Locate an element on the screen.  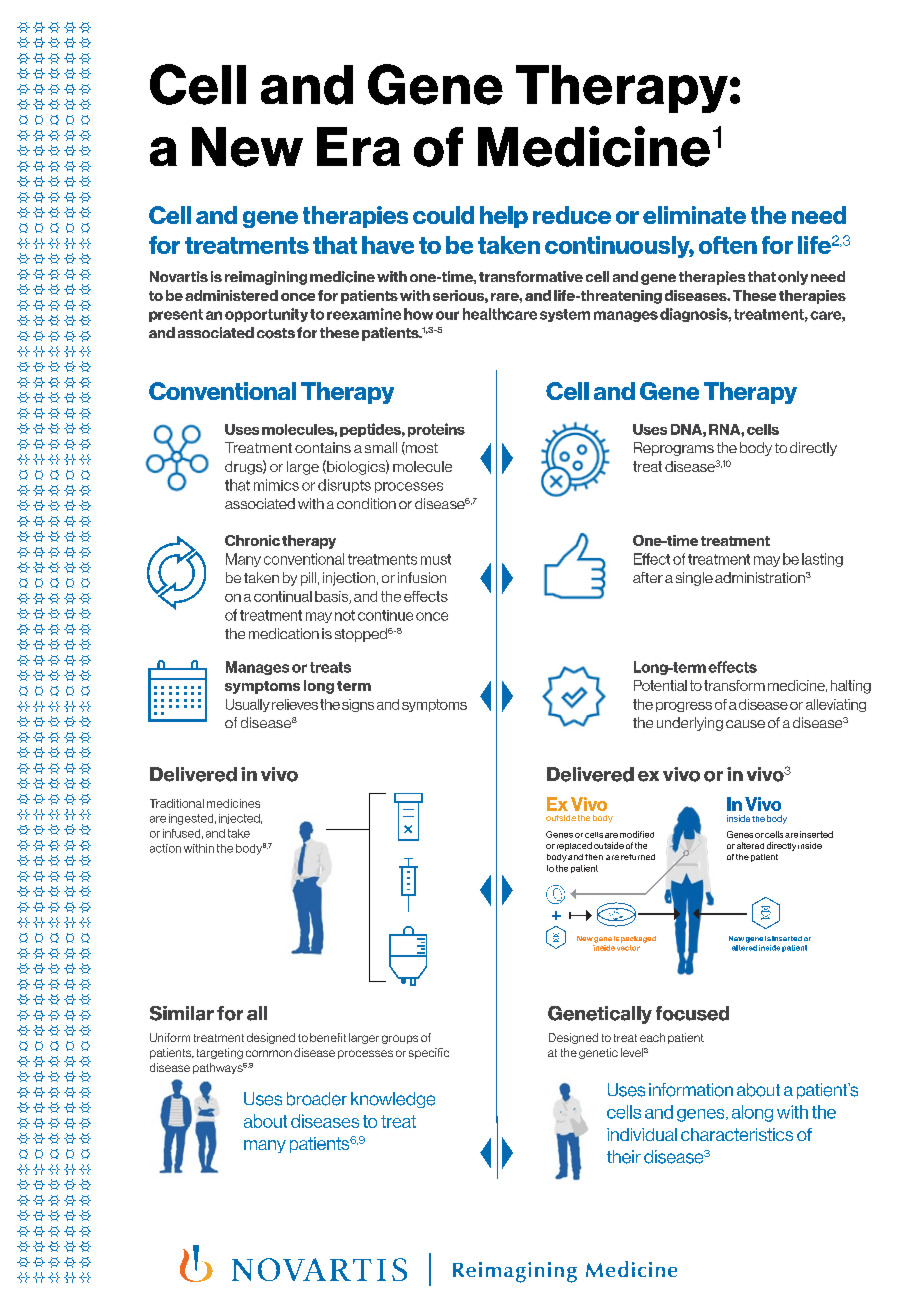
cause is located at coordinates (745, 724).
